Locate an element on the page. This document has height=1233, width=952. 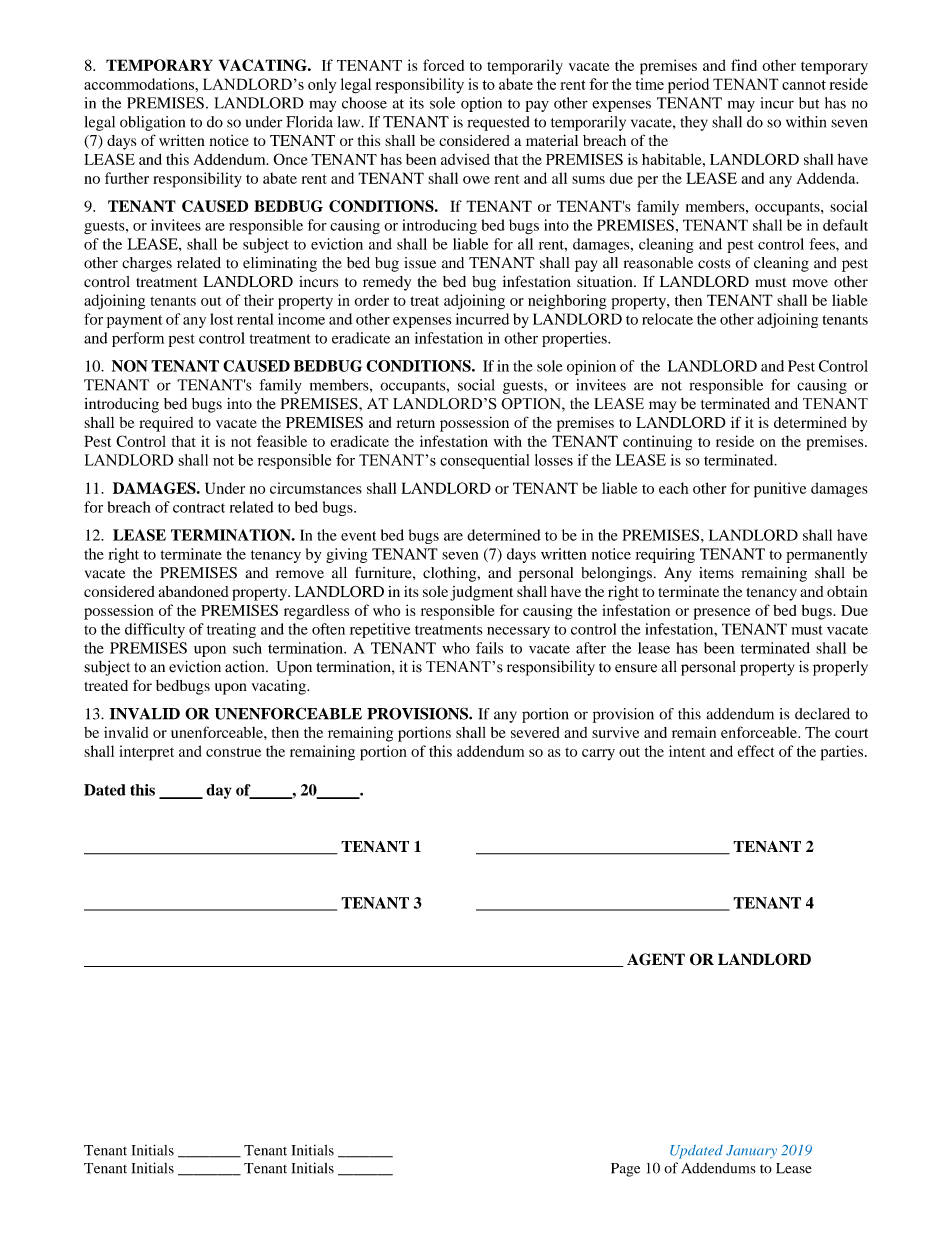
effect is located at coordinates (756, 751).
